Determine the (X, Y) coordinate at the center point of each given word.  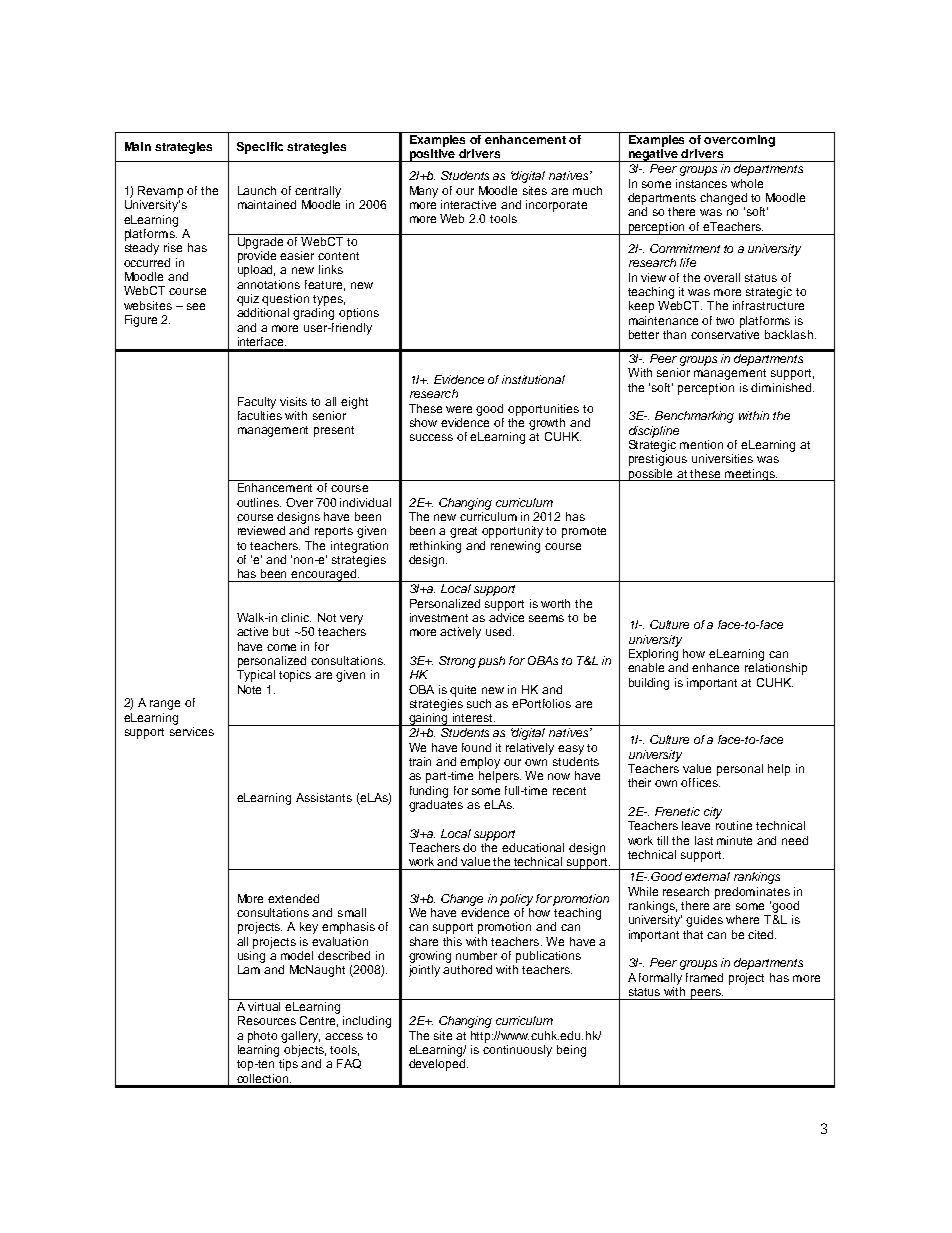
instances (701, 183)
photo (262, 1037)
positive (432, 155)
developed (438, 1065)
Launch (257, 190)
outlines (259, 502)
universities (722, 458)
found (476, 747)
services (192, 731)
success (431, 437)
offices (700, 782)
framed (704, 977)
